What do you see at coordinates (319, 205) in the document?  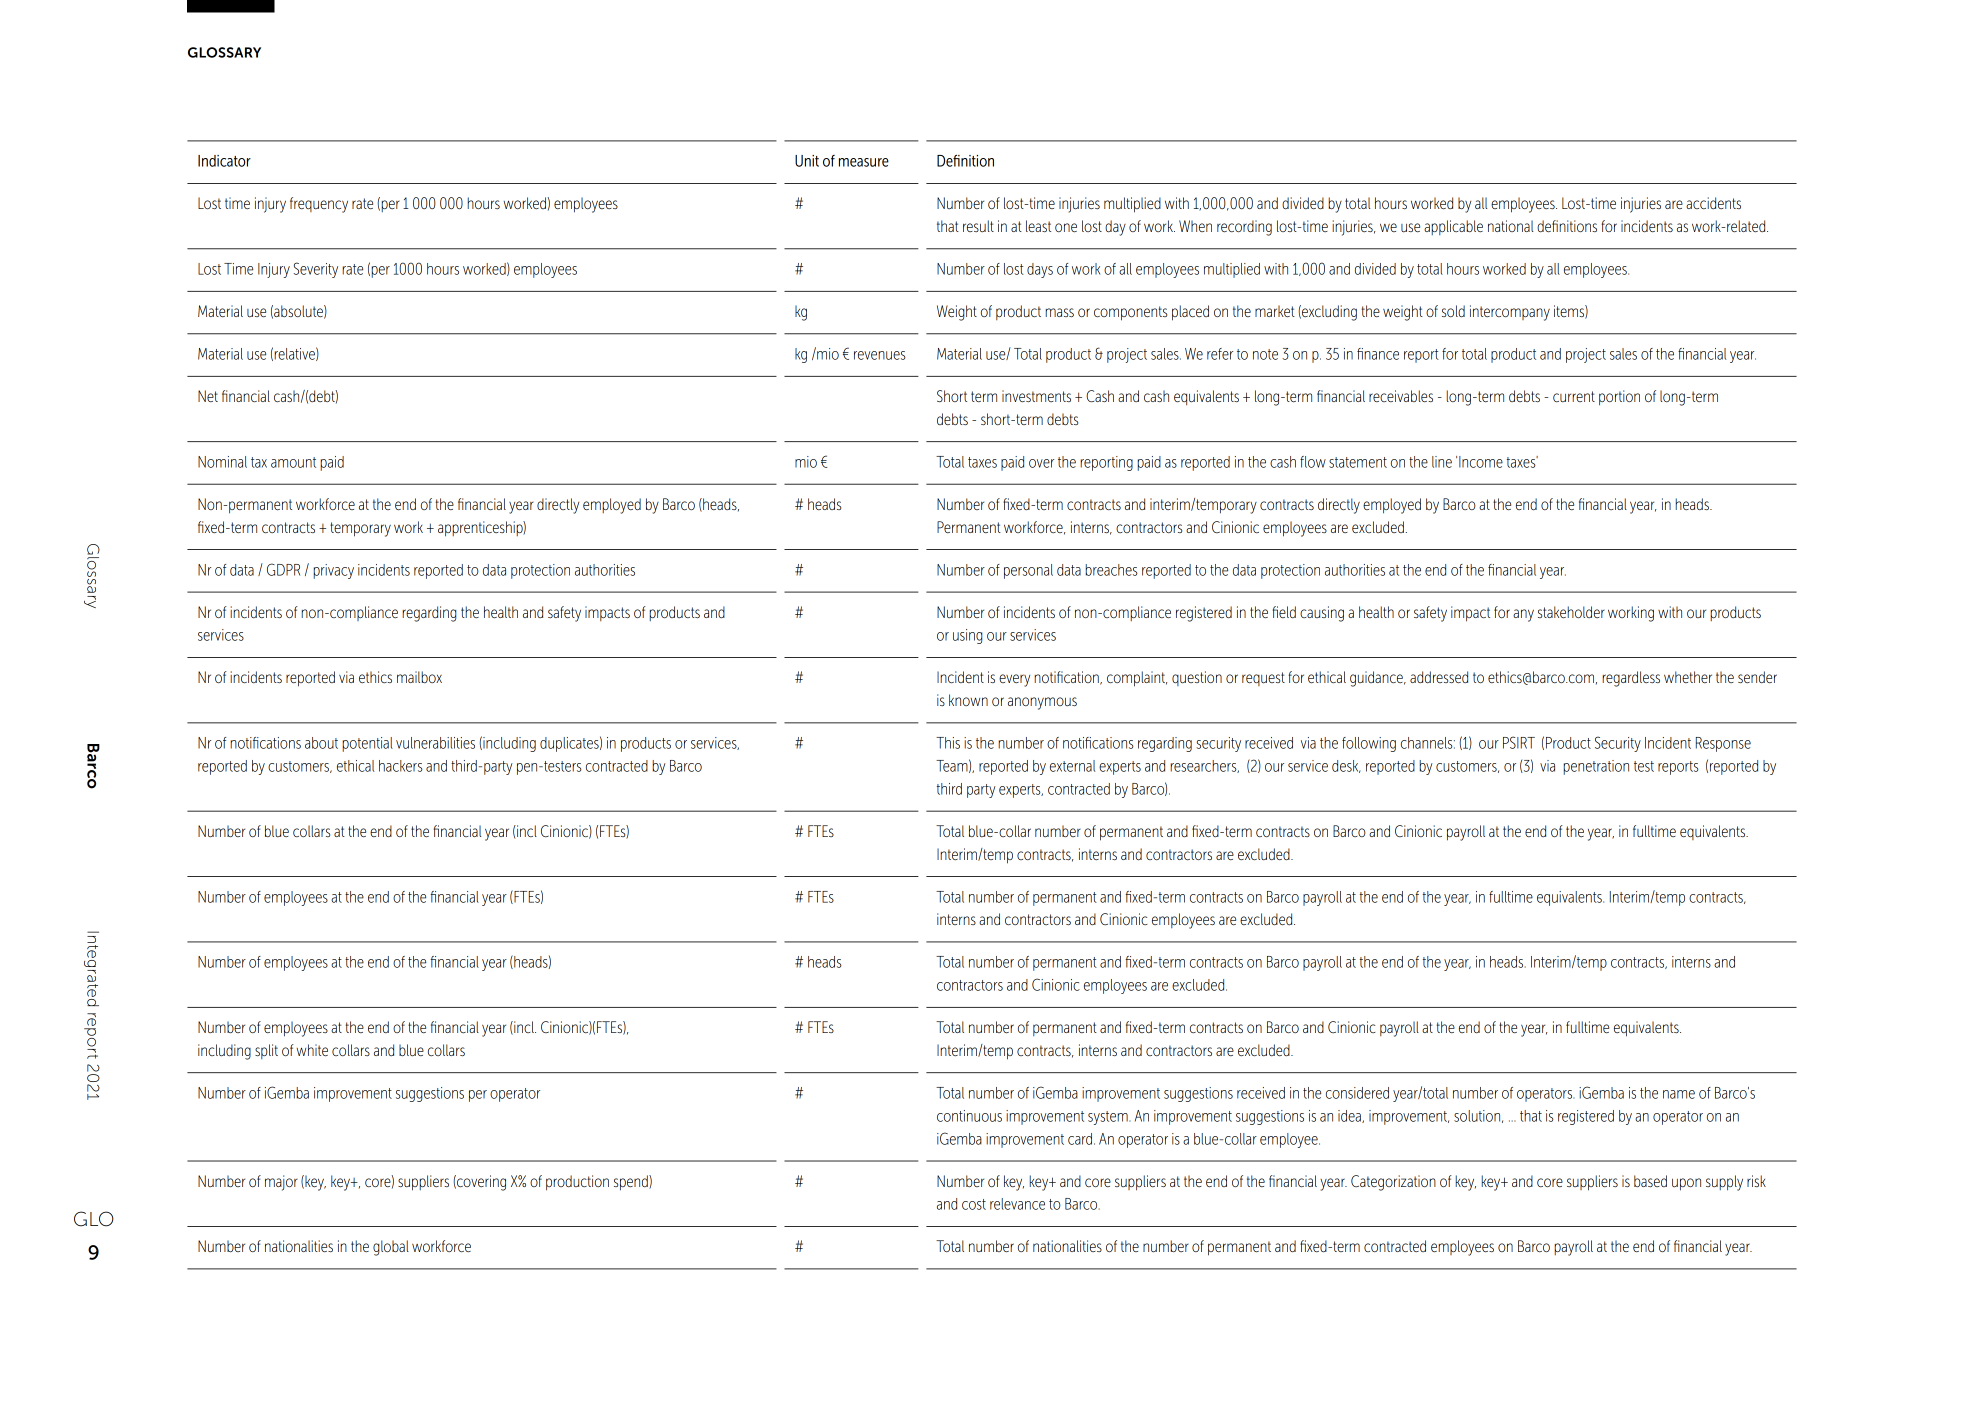 I see `frequency` at bounding box center [319, 205].
